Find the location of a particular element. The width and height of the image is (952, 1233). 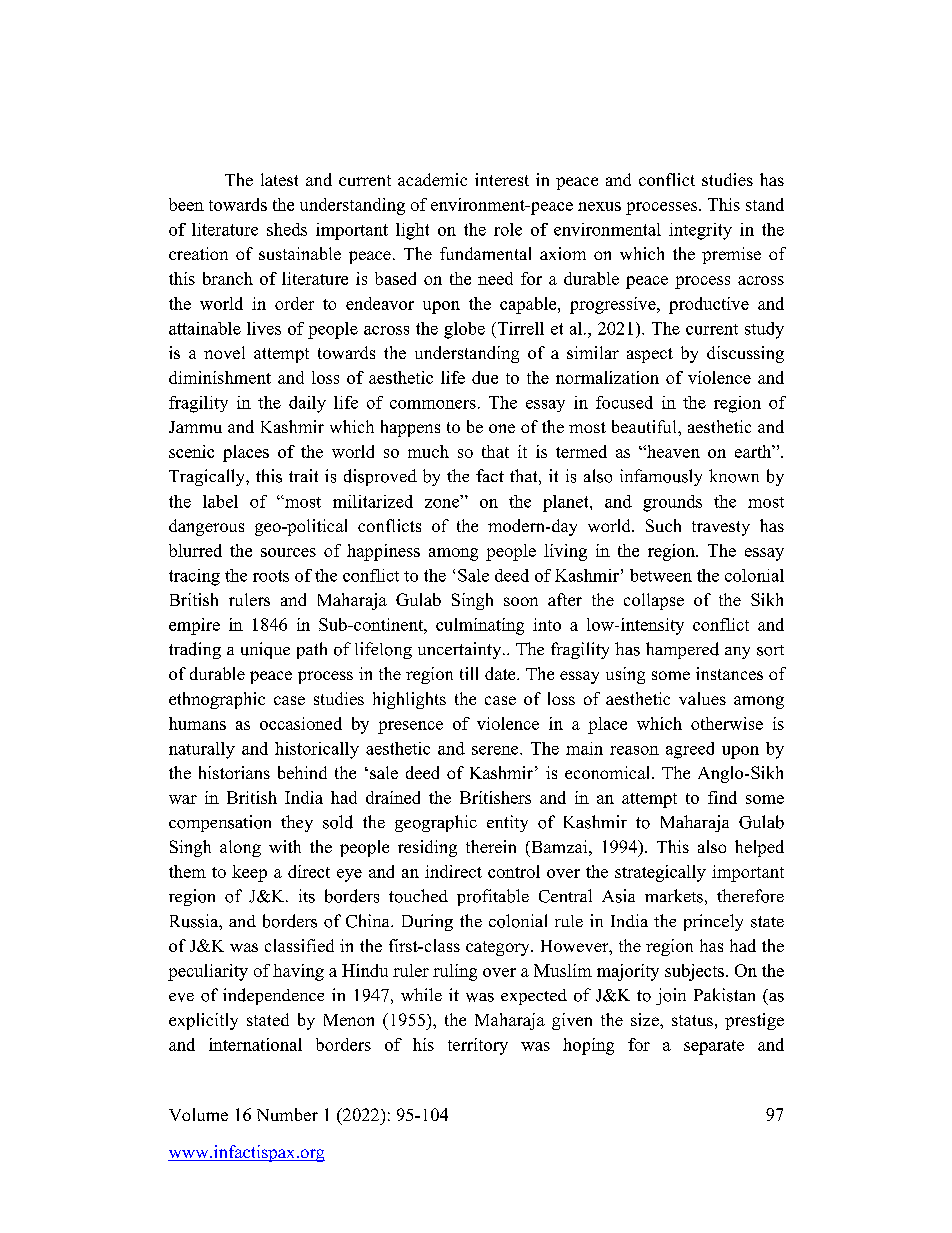

label is located at coordinates (220, 501).
